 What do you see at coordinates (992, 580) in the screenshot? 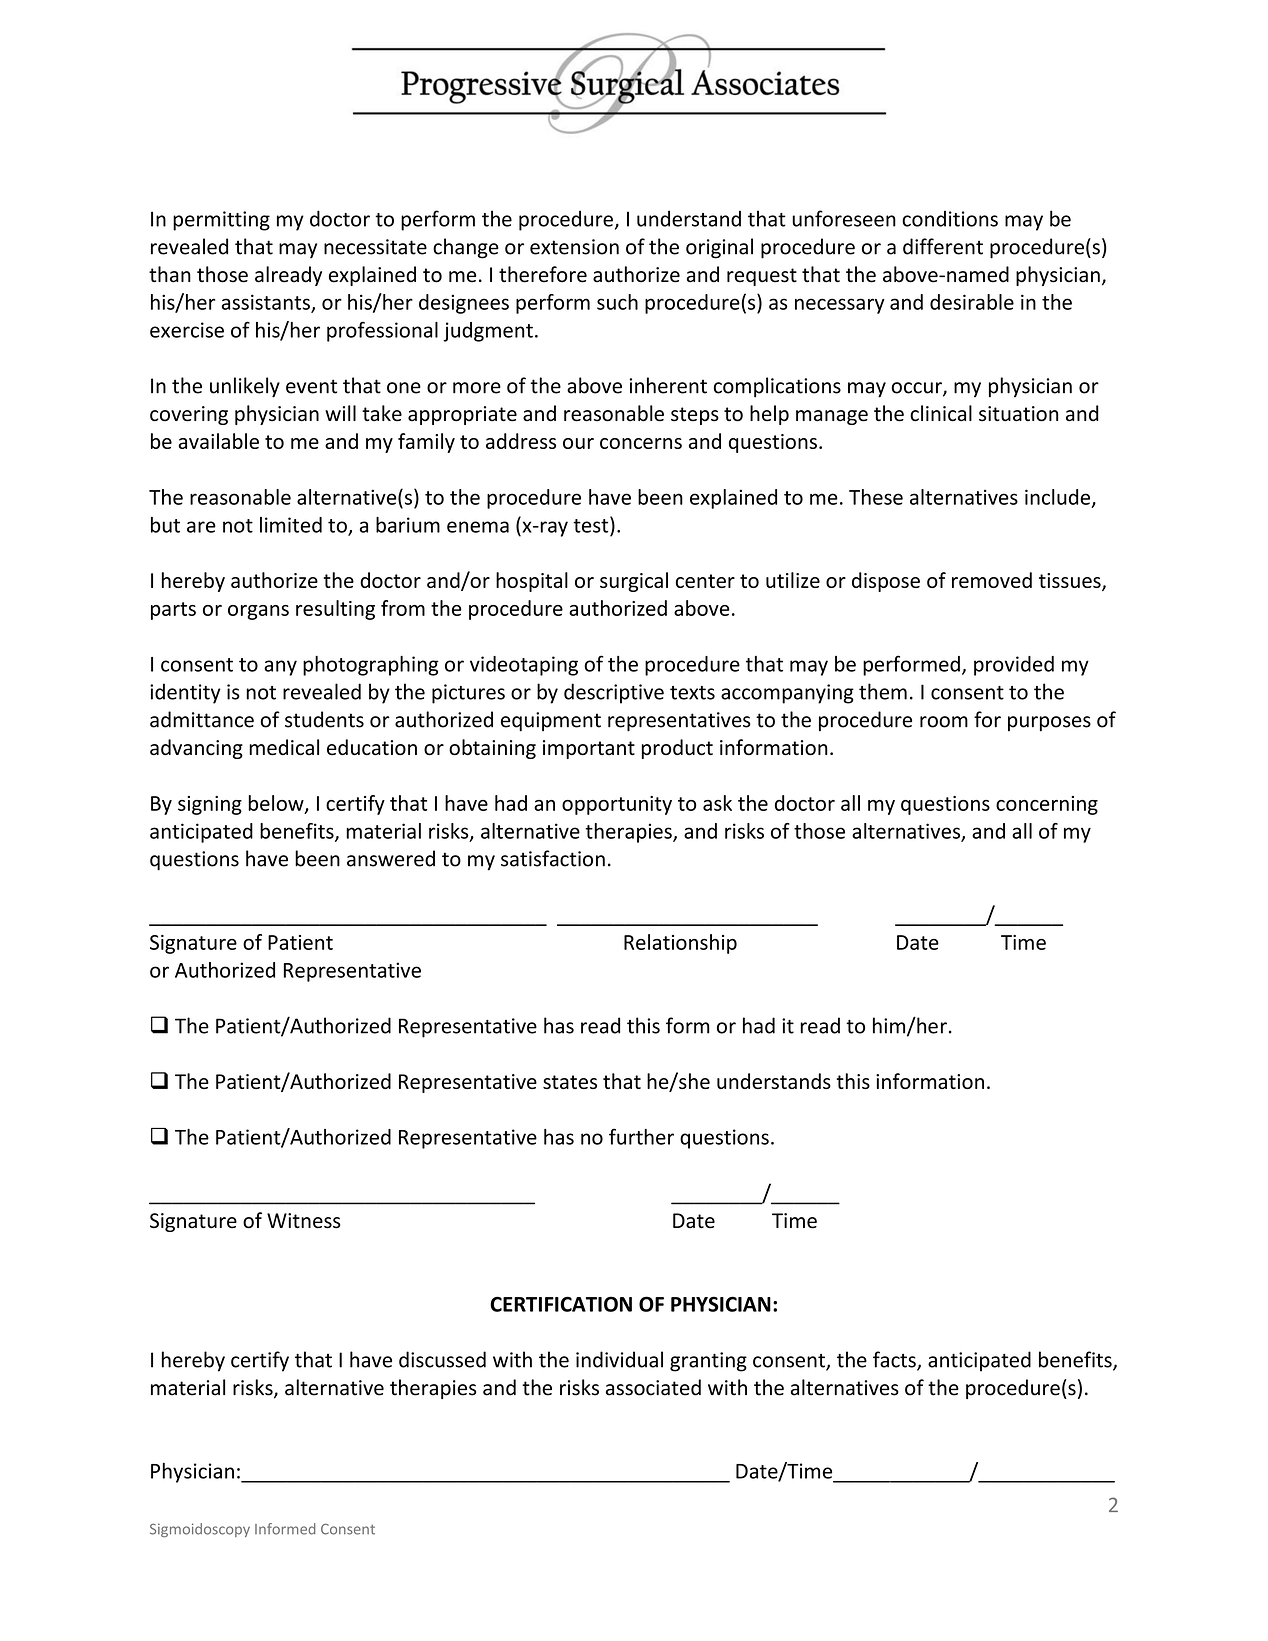
I see `removed` at bounding box center [992, 580].
